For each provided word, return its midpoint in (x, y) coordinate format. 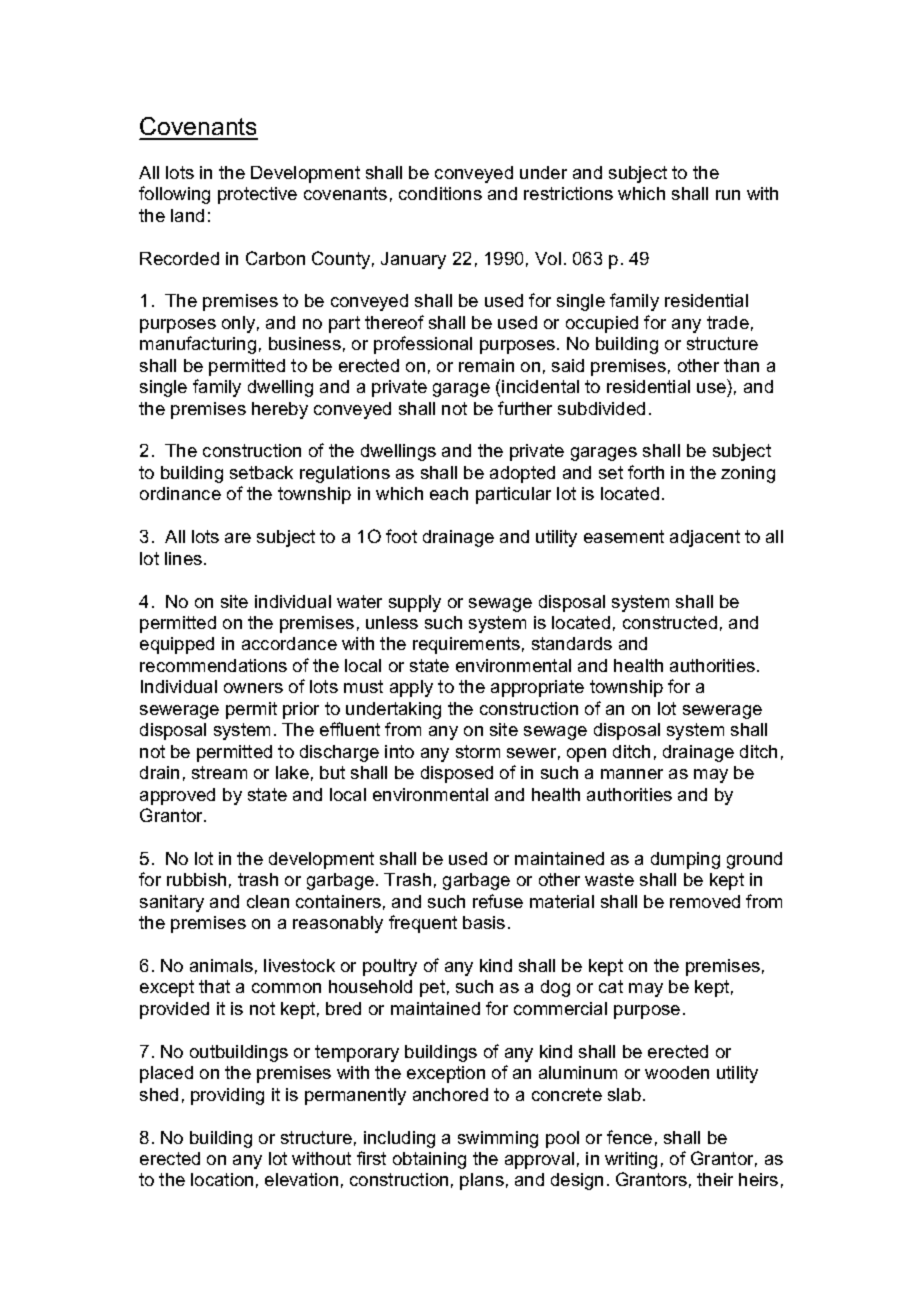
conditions (440, 193)
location (222, 1179)
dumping (685, 860)
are (238, 538)
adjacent (705, 538)
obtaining (429, 1160)
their (715, 1179)
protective (257, 195)
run (728, 195)
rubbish (196, 879)
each (449, 493)
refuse (498, 901)
